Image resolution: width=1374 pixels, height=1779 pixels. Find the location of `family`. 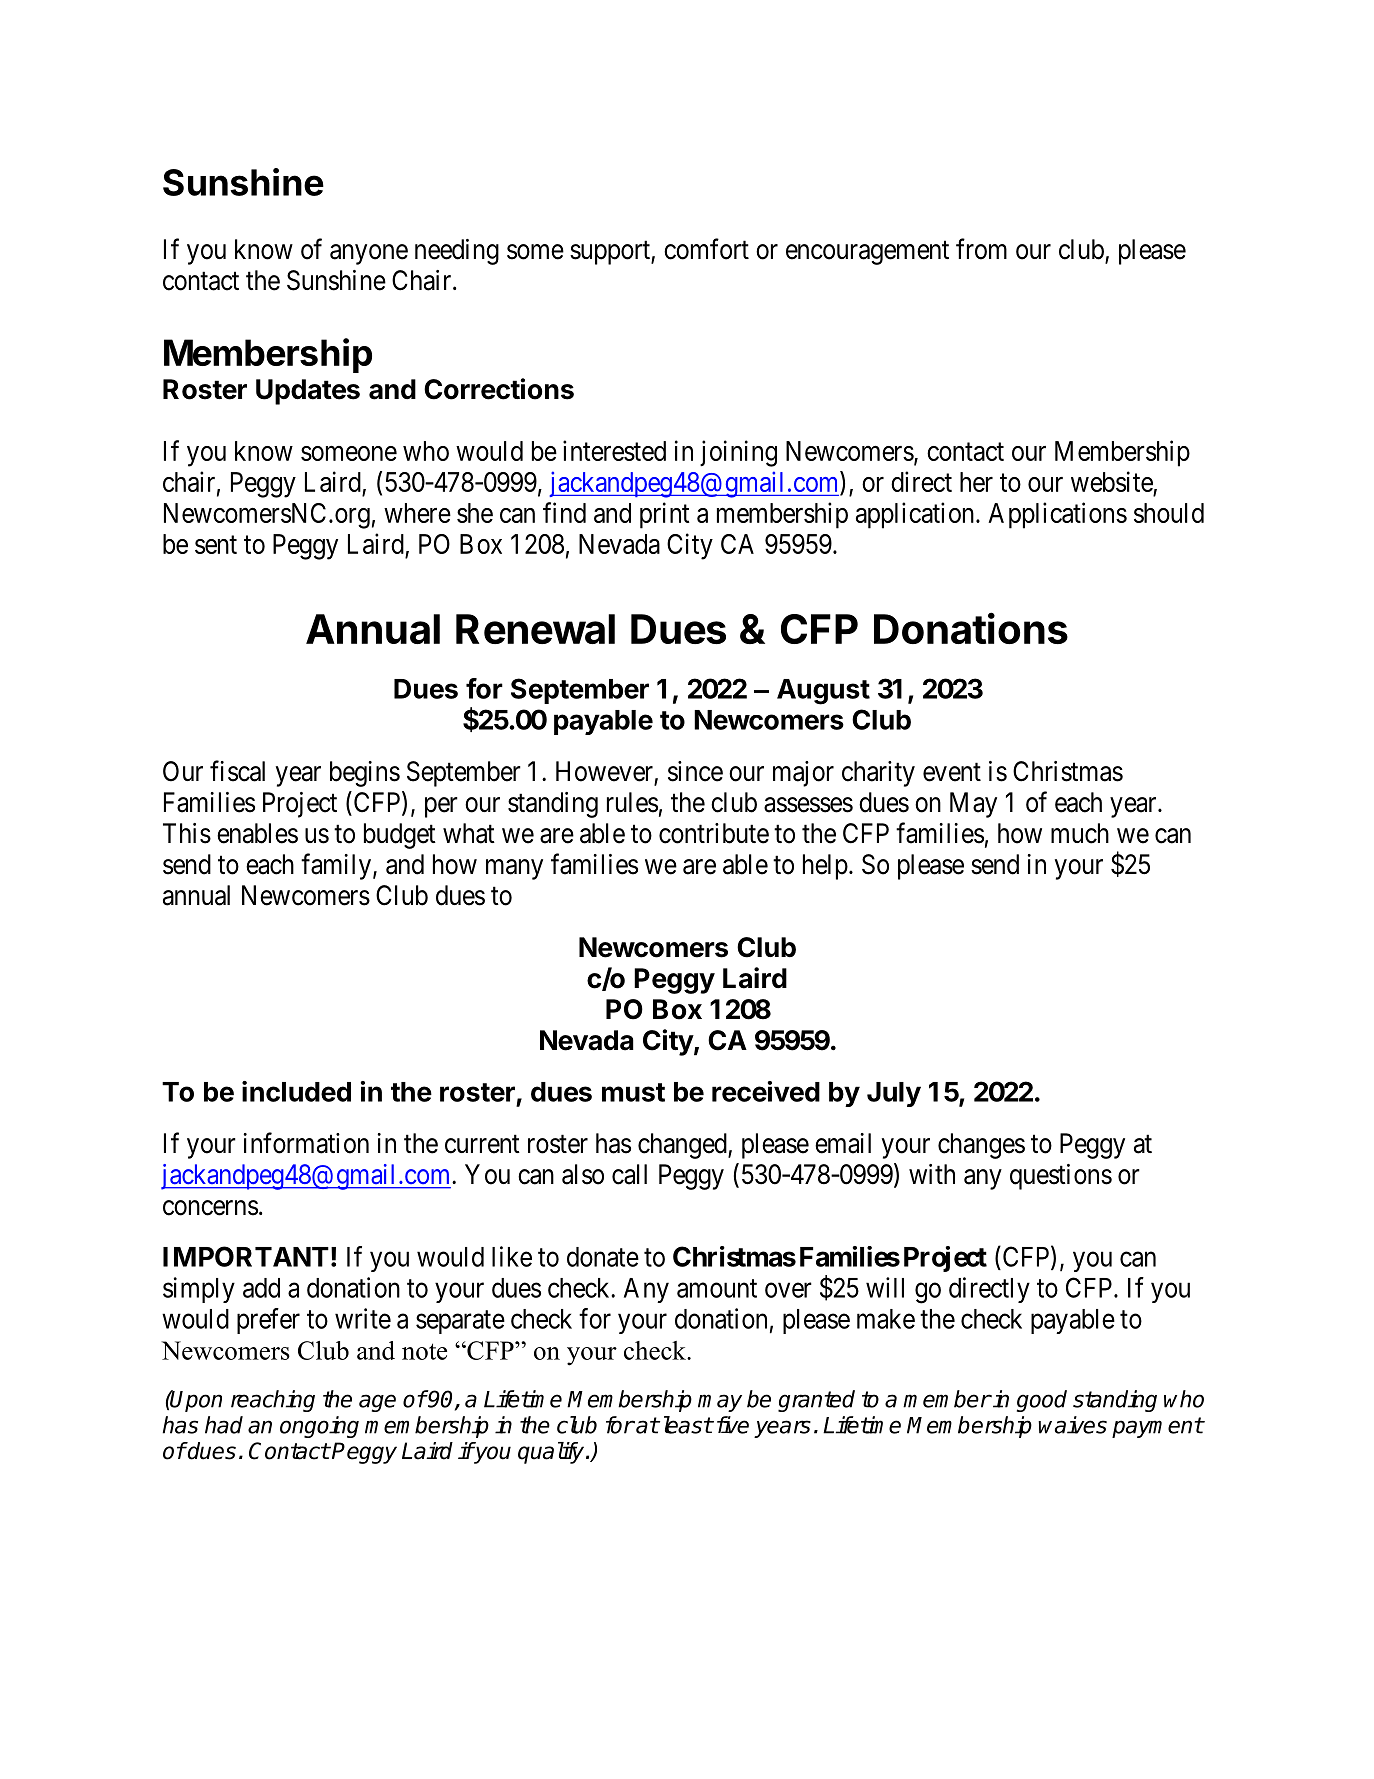

family is located at coordinates (337, 866).
